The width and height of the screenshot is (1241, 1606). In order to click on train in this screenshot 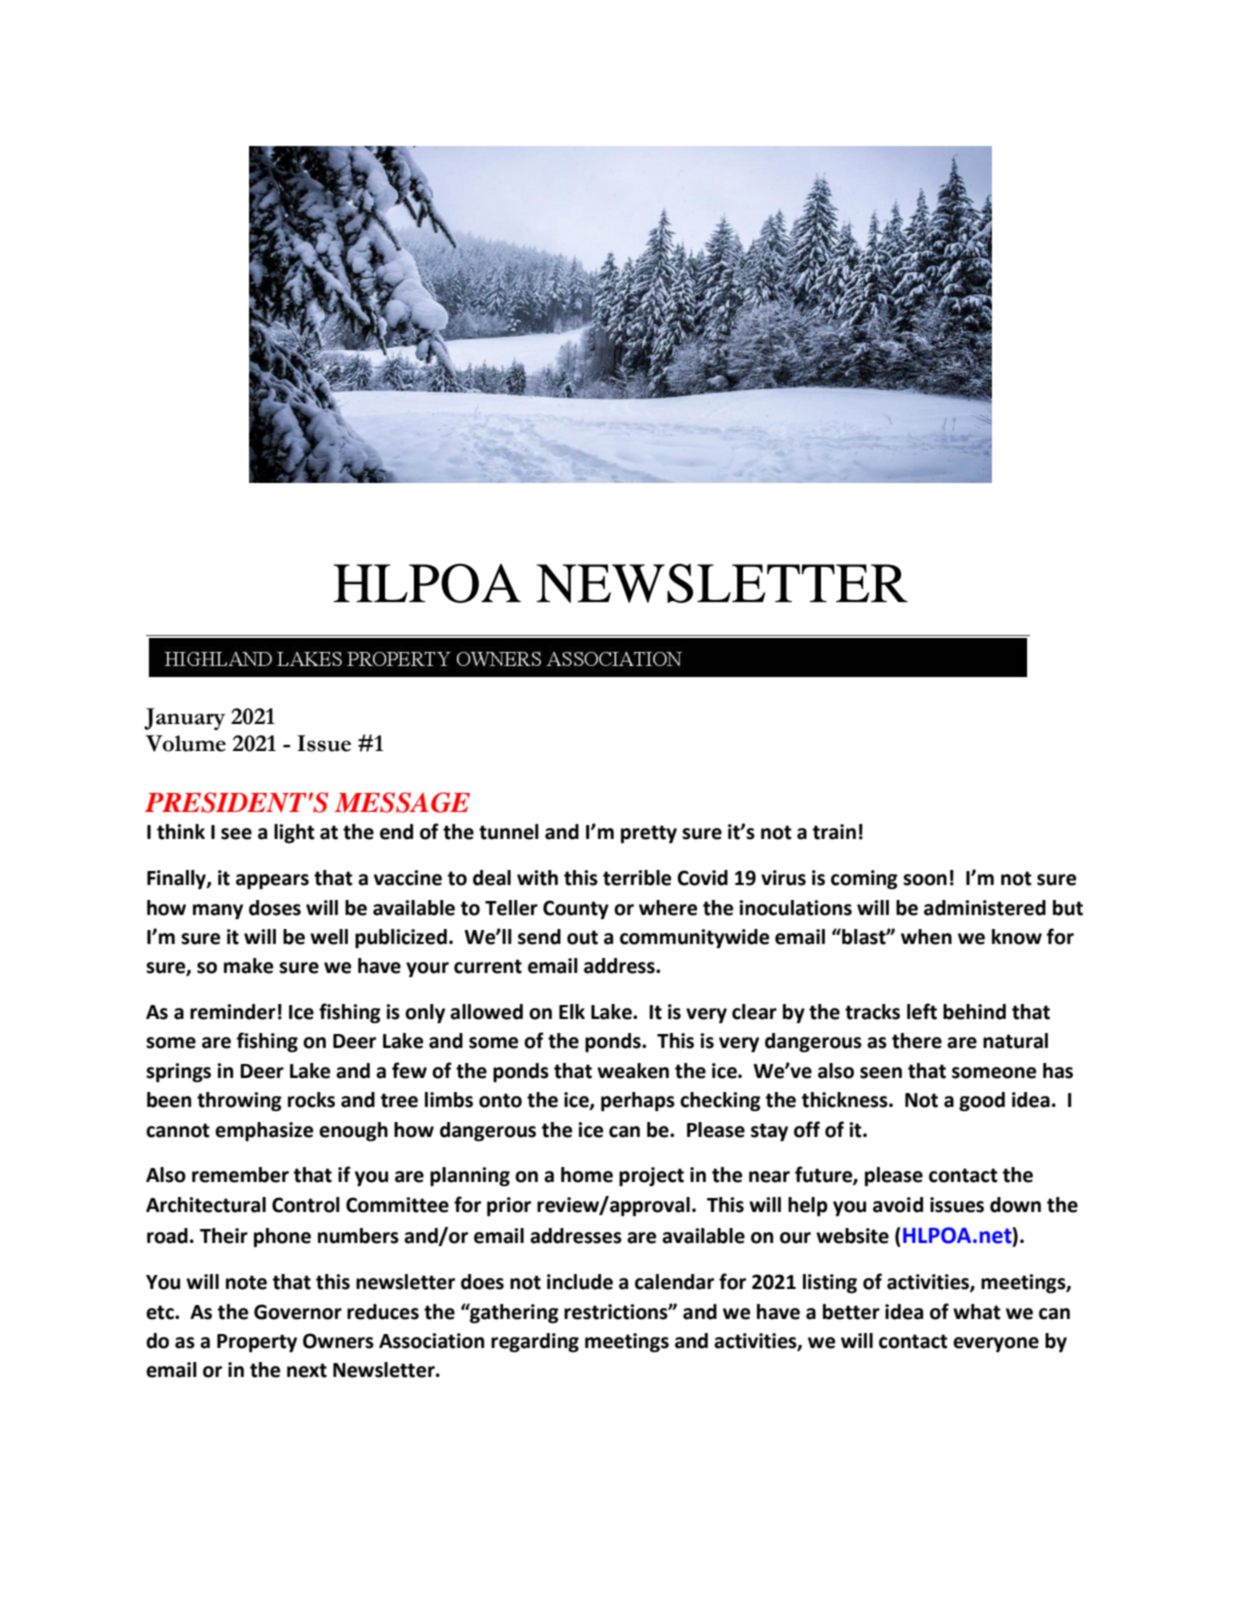, I will do `click(834, 832)`.
